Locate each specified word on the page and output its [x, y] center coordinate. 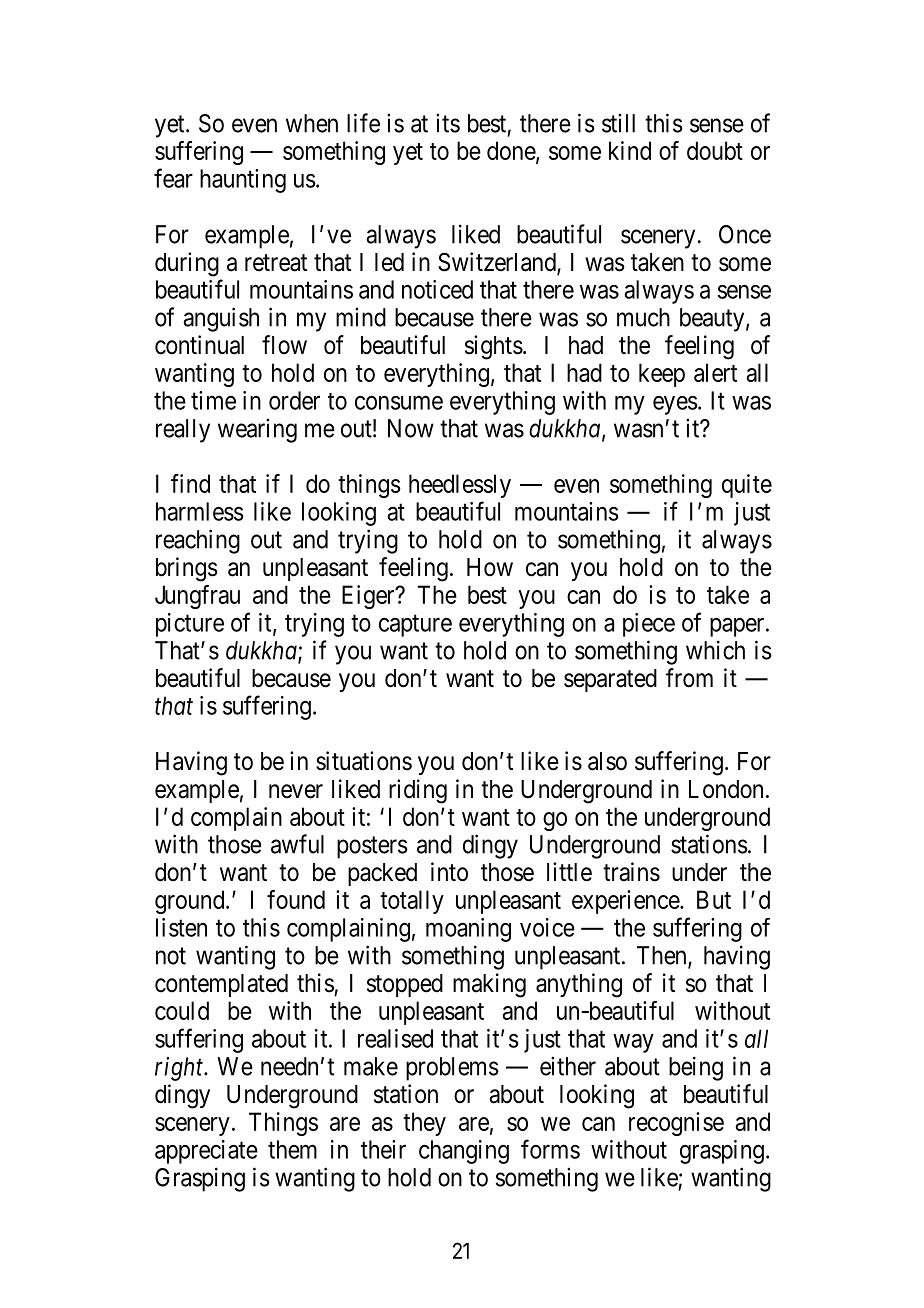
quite [747, 486]
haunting [243, 181]
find [190, 483]
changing [464, 1152]
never [296, 791]
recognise [676, 1124]
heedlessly [460, 486]
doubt [715, 150]
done [512, 151]
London [726, 789]
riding [418, 791]
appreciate [206, 1152]
